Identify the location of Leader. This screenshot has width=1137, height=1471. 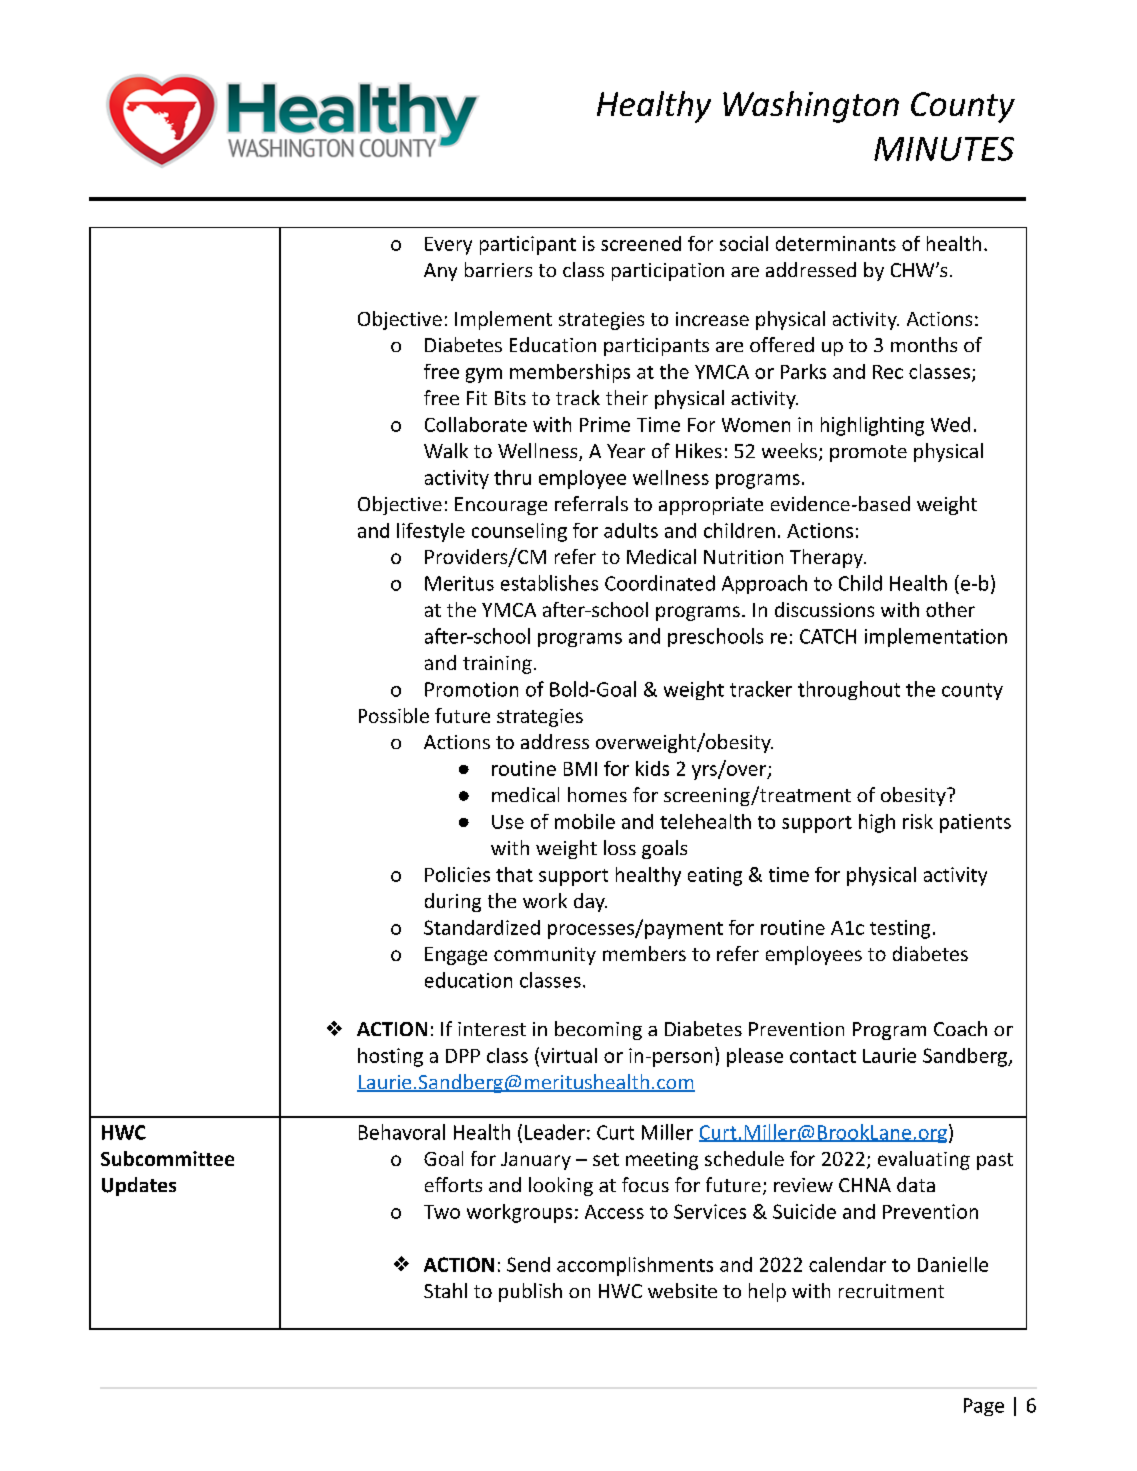
(555, 1132).
